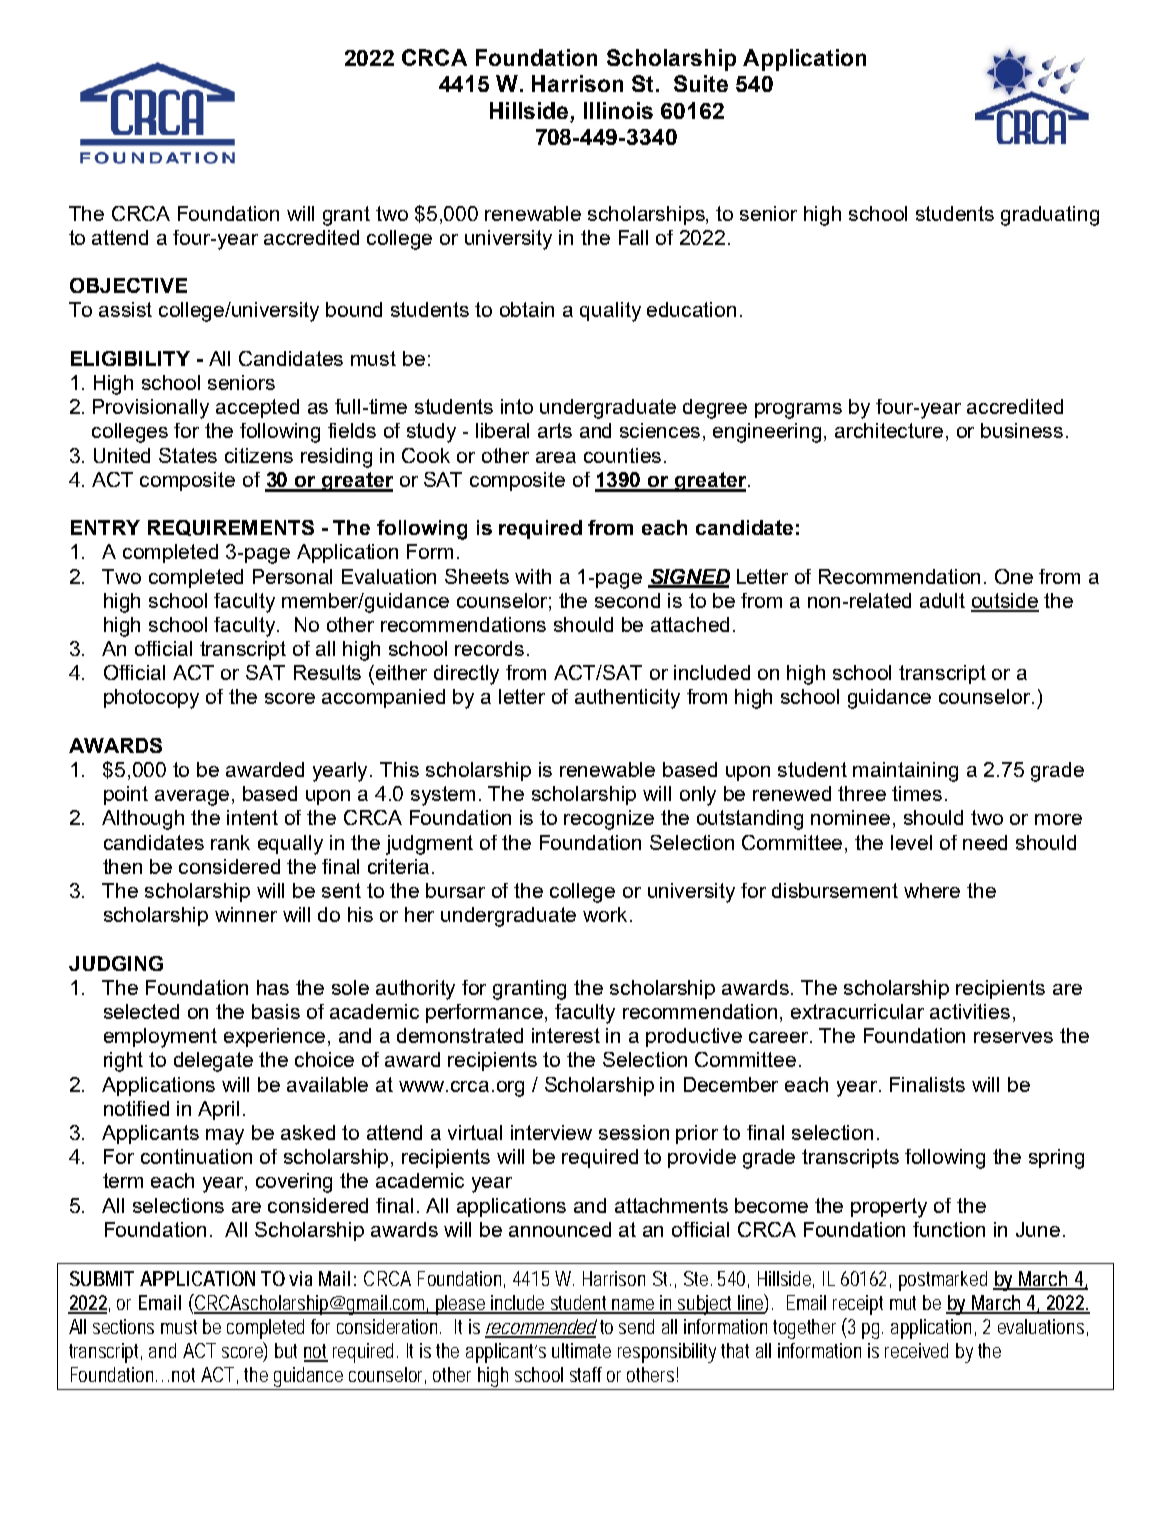 This screenshot has width=1171, height=1515. Describe the element at coordinates (566, 1035) in the screenshot. I see `interest` at that location.
